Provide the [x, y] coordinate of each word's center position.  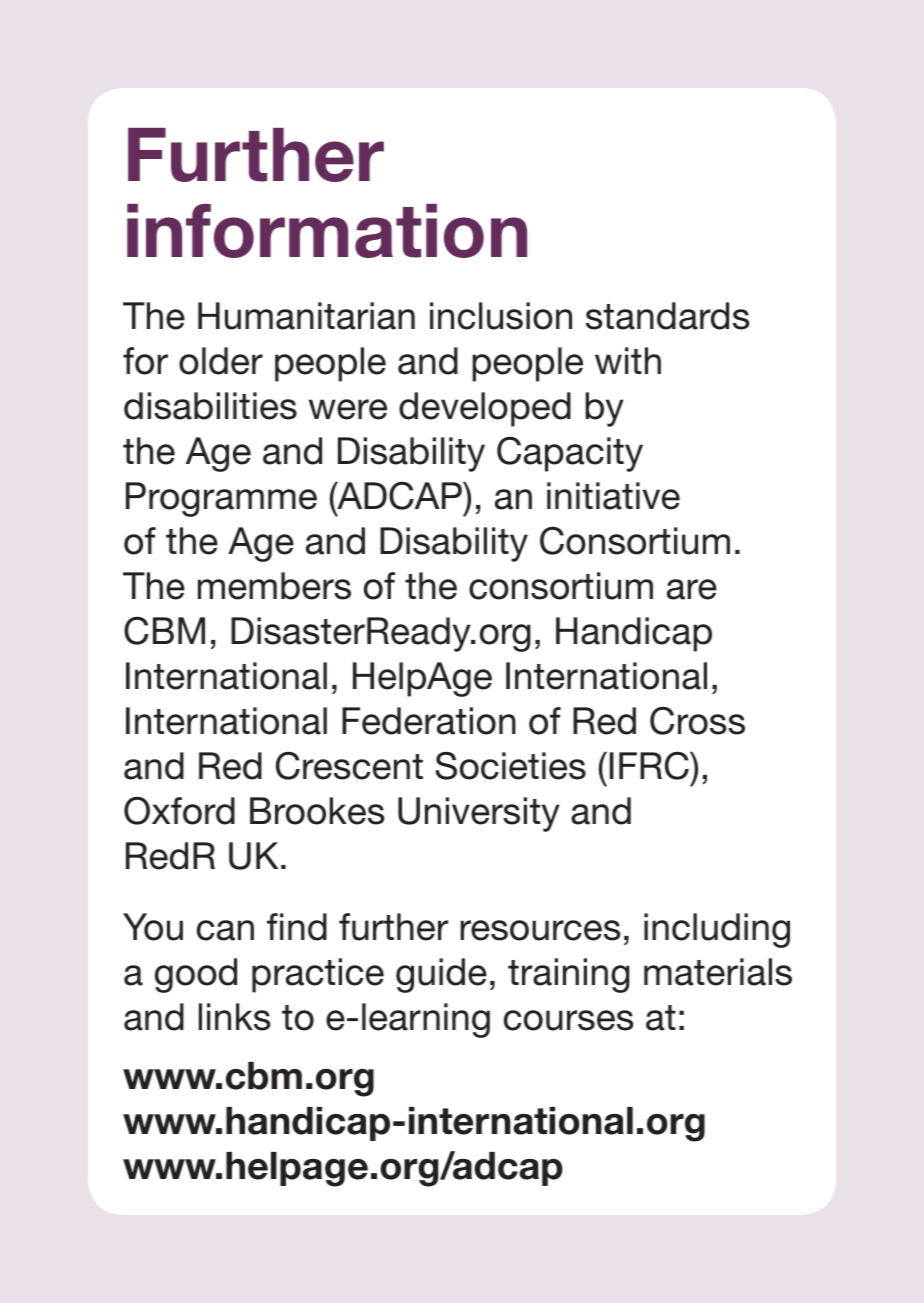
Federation [429, 721]
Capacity [570, 454]
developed [485, 409]
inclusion [501, 316]
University [479, 814]
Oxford [179, 811]
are [692, 589]
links [235, 1017]
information [327, 231]
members [274, 586]
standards [668, 316]
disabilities [210, 406]
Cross [697, 721]
